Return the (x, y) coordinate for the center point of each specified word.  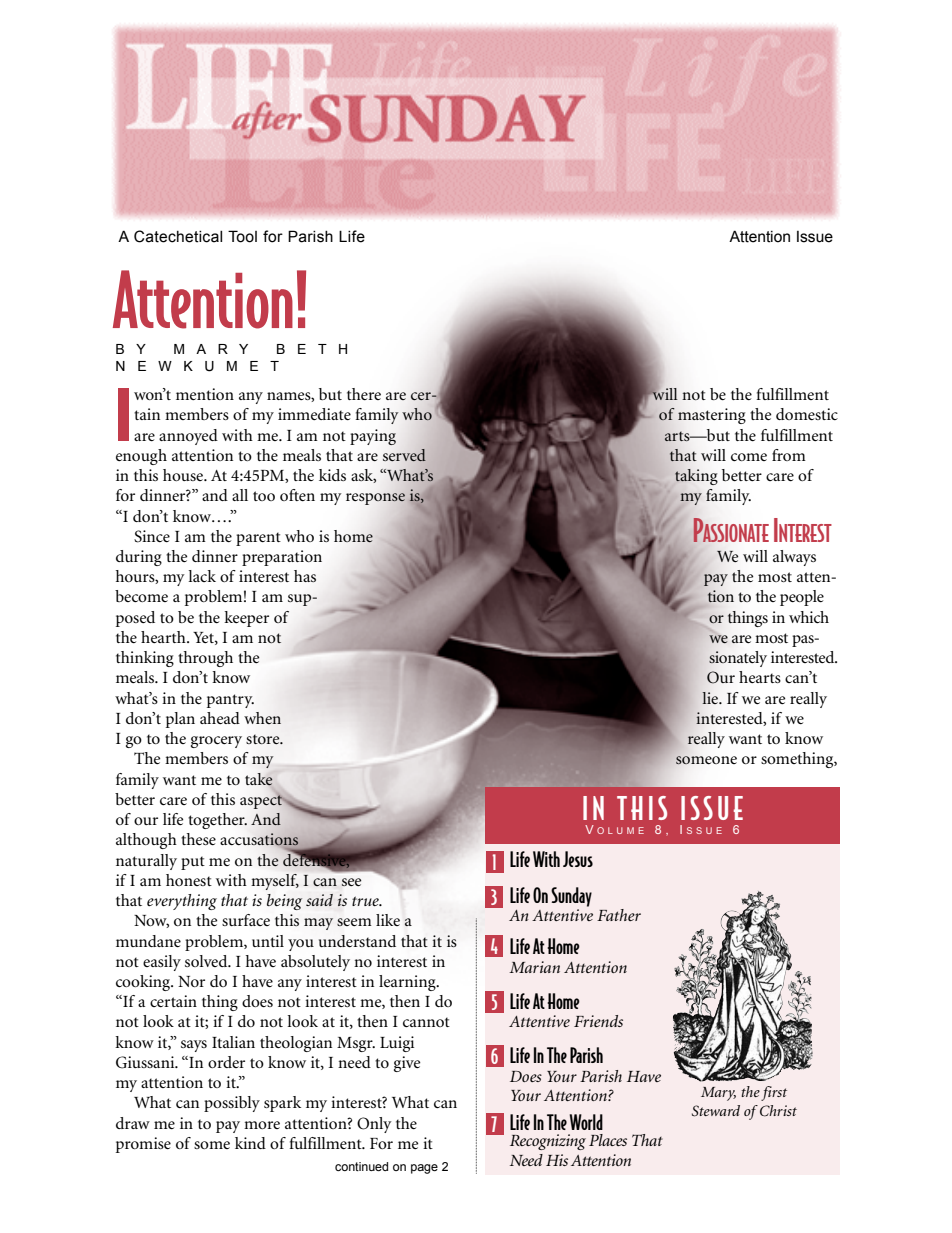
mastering (712, 416)
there (364, 394)
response (375, 499)
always (794, 558)
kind (250, 1143)
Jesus (578, 859)
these (198, 839)
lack (202, 576)
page (424, 1169)
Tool (242, 236)
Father (619, 915)
